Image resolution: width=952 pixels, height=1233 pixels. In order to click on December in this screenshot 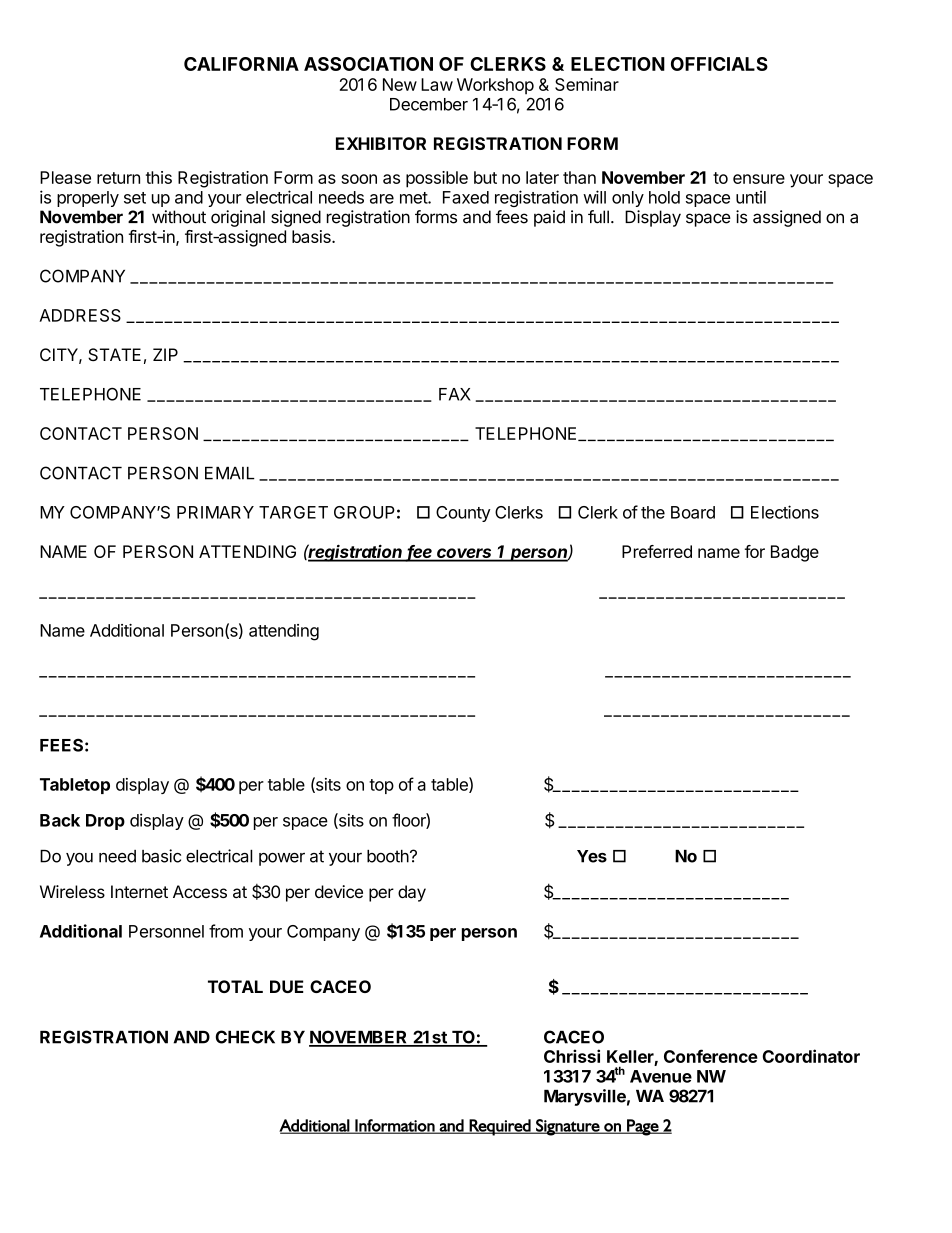, I will do `click(429, 104)`.
